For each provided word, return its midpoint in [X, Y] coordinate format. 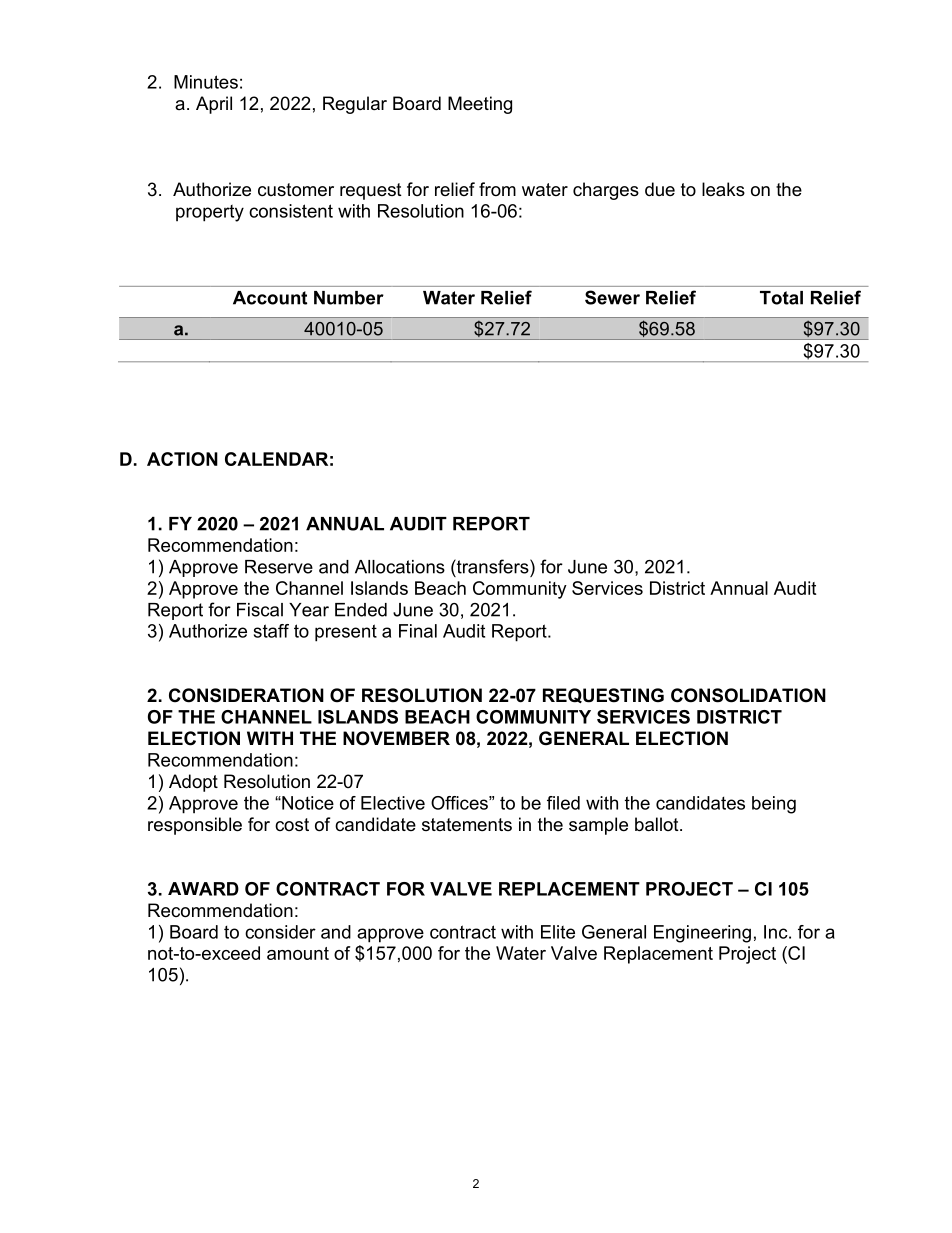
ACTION [182, 459]
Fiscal [260, 610]
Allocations [400, 567]
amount [298, 953]
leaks [723, 189]
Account [270, 298]
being [774, 805]
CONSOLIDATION [748, 695]
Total [781, 298]
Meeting [480, 105]
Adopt [193, 783]
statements [467, 825]
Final [418, 631]
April [214, 105]
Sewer [612, 297]
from [497, 189]
